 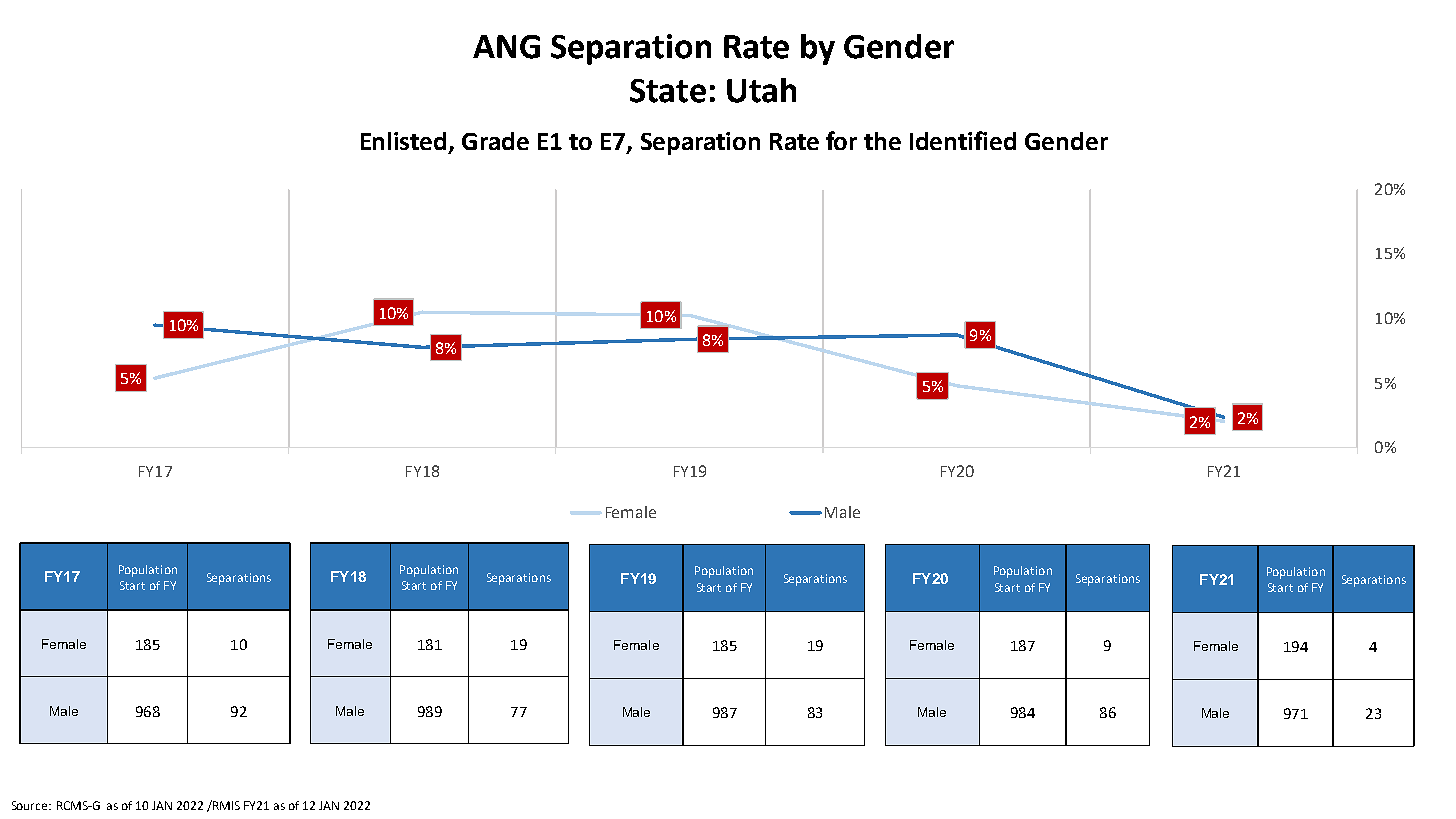 What do you see at coordinates (761, 90) in the document?
I see `Utah` at bounding box center [761, 90].
